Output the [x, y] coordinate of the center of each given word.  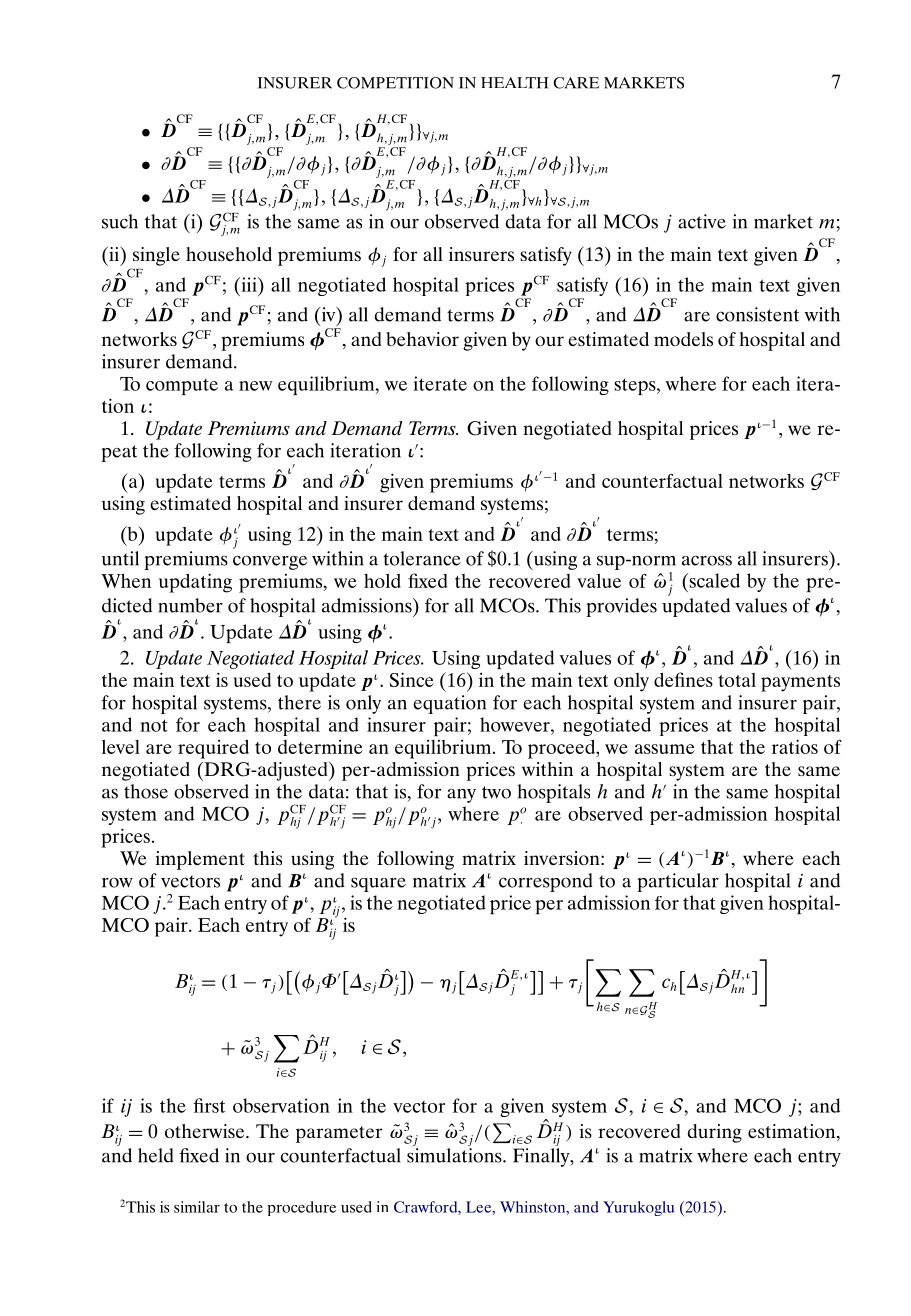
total [737, 680]
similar [197, 1207]
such [120, 221]
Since [412, 679]
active [702, 221]
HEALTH [515, 83]
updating [195, 583]
